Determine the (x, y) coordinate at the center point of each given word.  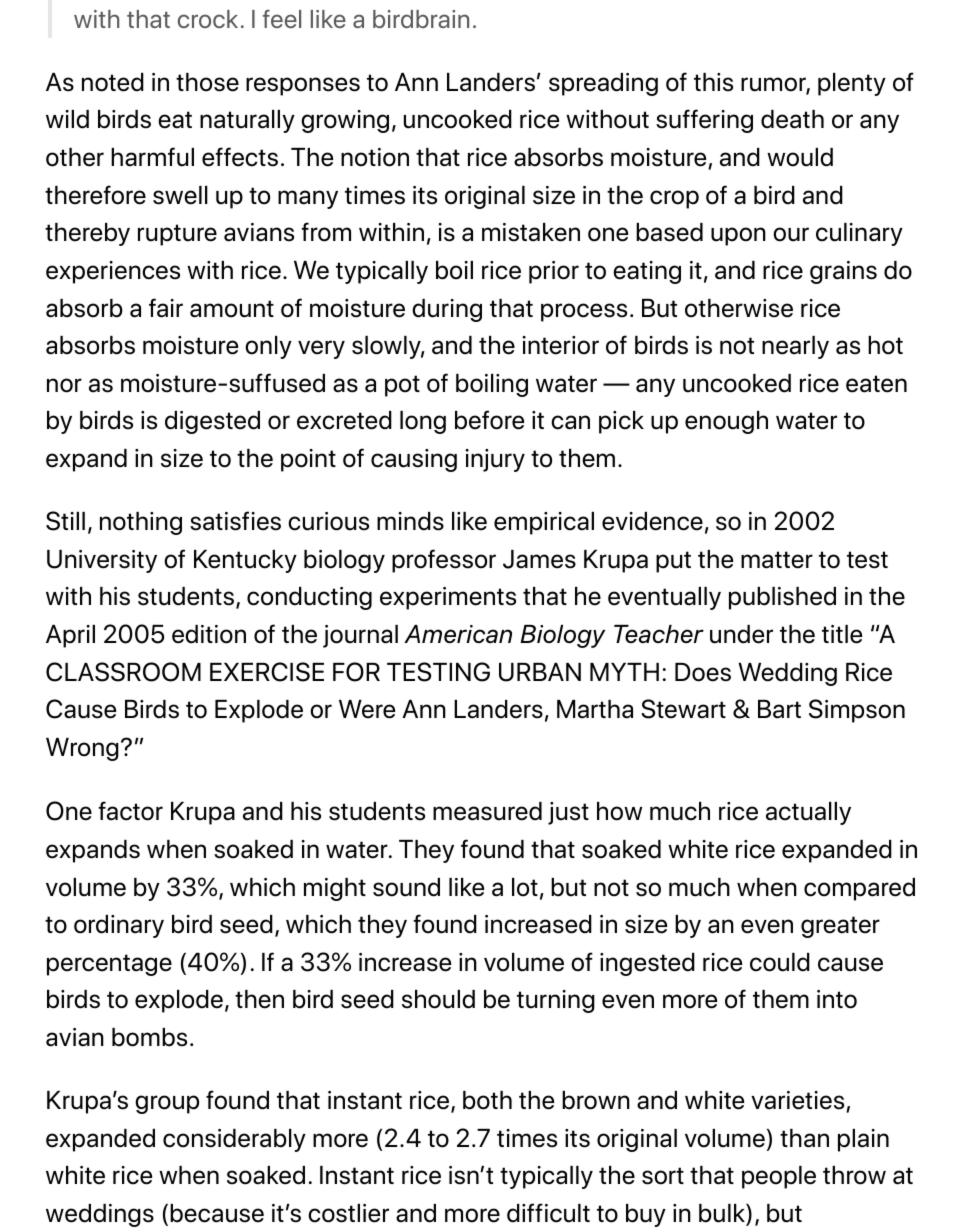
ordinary (119, 926)
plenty (852, 84)
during (447, 310)
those (207, 82)
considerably (234, 1140)
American (458, 634)
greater (840, 927)
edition (209, 634)
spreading (603, 84)
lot (525, 887)
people (779, 1177)
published (782, 598)
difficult (548, 1213)
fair (166, 308)
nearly (795, 347)
